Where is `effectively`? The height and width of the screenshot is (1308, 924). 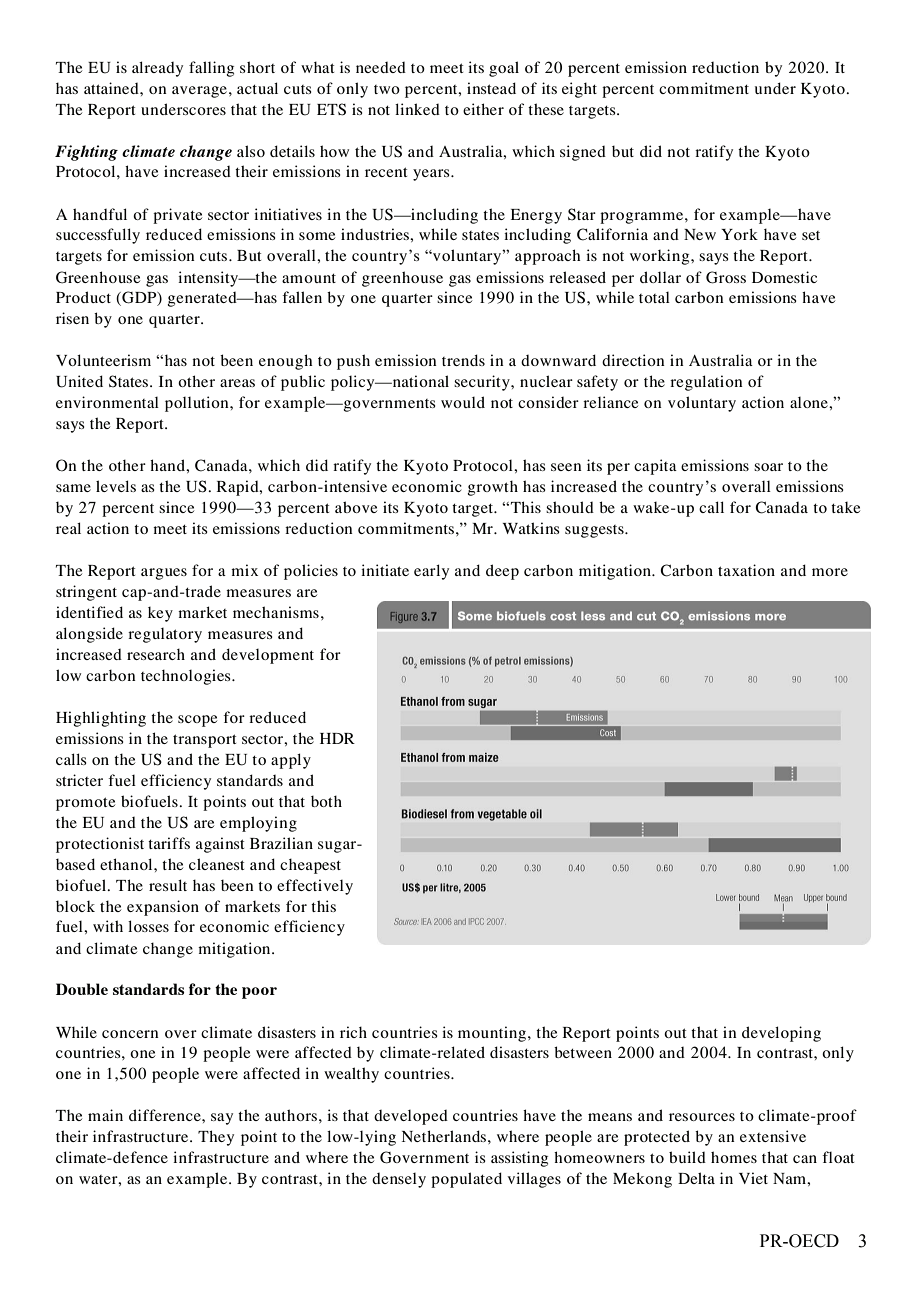 effectively is located at coordinates (315, 887).
